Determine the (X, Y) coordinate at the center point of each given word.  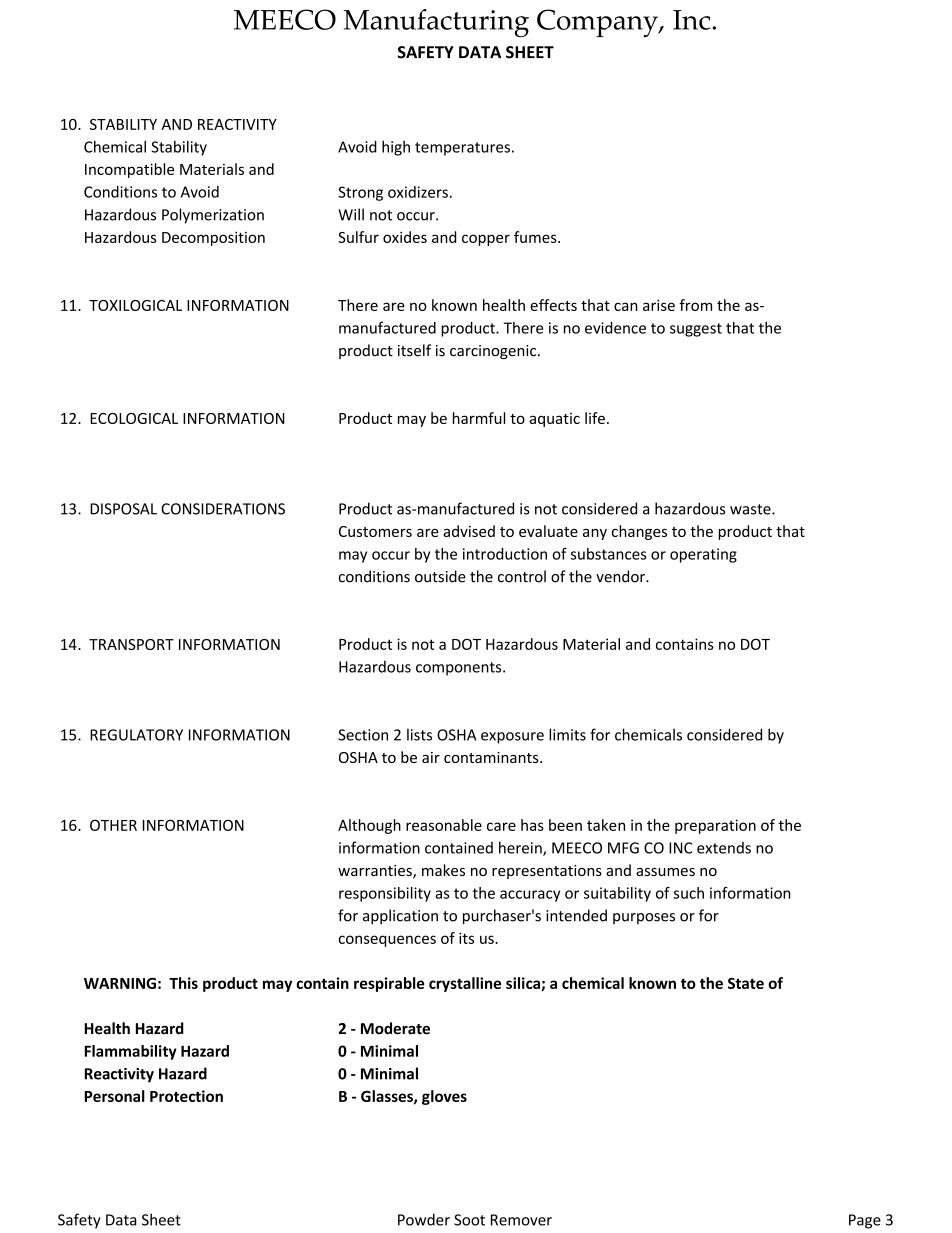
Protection (186, 1096)
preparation (715, 826)
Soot (469, 1220)
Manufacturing (436, 23)
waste (751, 509)
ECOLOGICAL (134, 418)
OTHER (113, 825)
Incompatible (129, 170)
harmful (479, 418)
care (501, 826)
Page (865, 1221)
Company (598, 23)
